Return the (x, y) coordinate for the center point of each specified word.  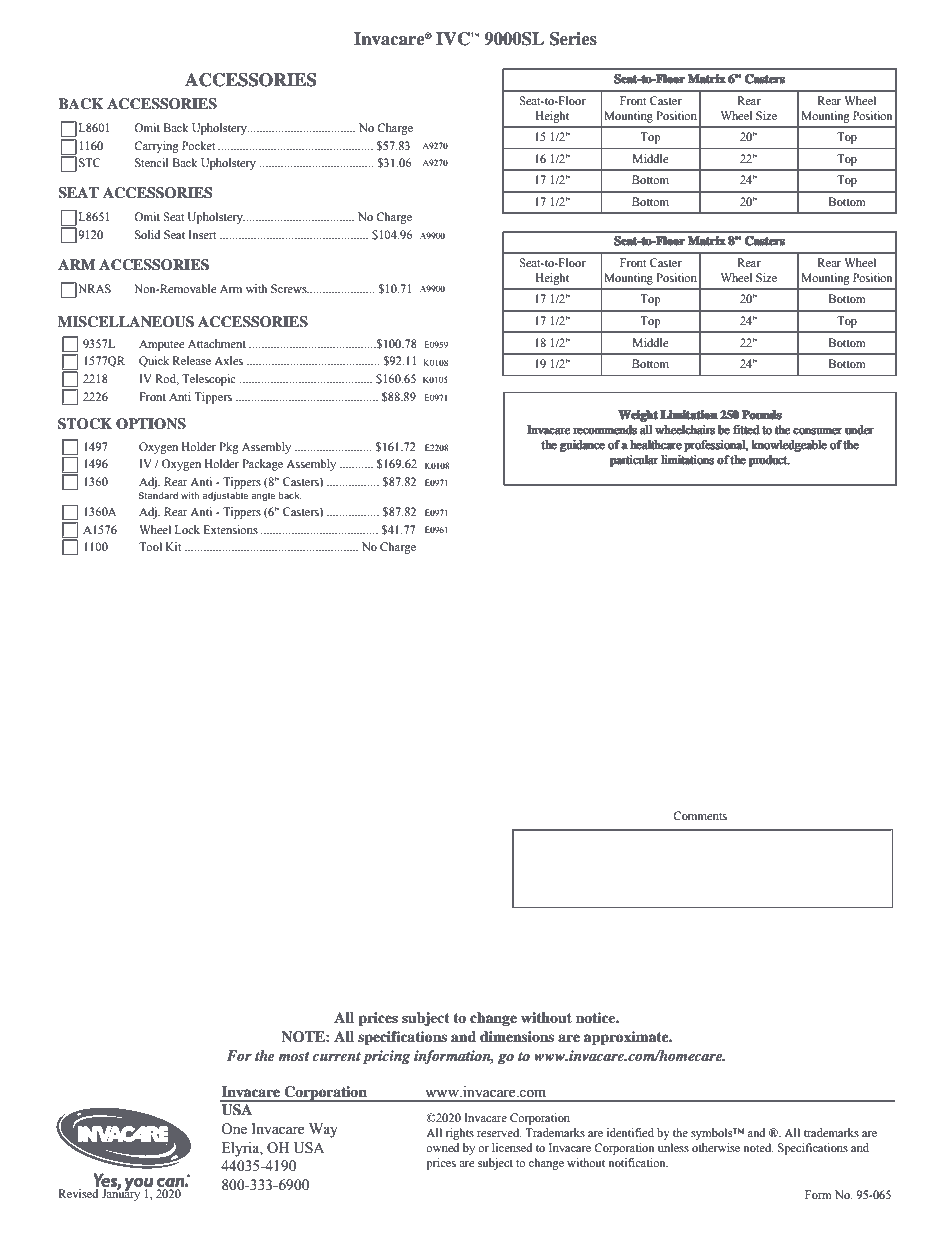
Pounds (761, 414)
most (294, 1056)
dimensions (517, 1036)
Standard (158, 495)
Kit (174, 546)
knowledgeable (789, 446)
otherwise (716, 1147)
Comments (700, 815)
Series (573, 39)
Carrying (156, 147)
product (769, 461)
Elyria (242, 1149)
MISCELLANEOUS (126, 322)
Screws (290, 288)
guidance (582, 446)
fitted (746, 429)
